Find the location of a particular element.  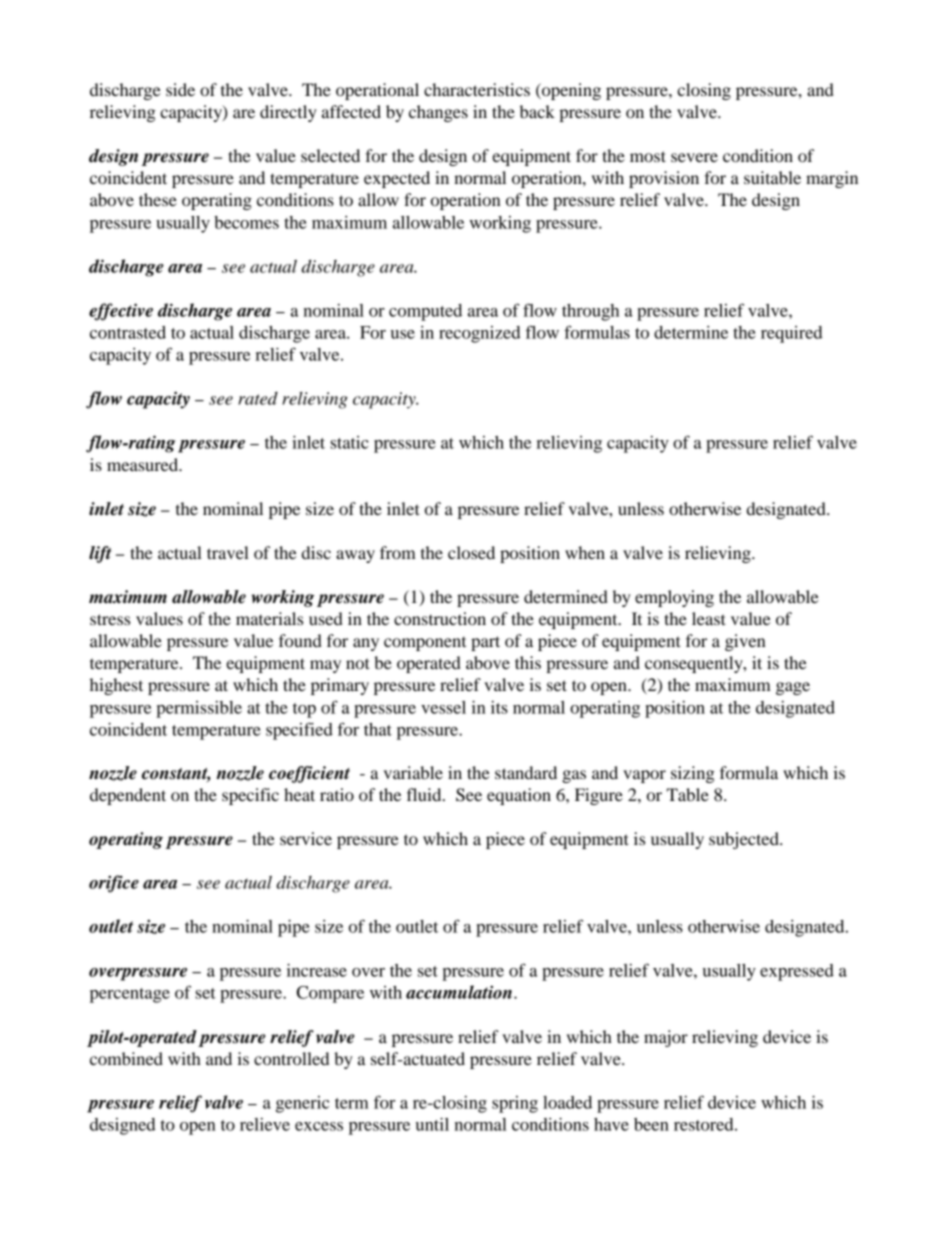

side is located at coordinates (180, 89).
